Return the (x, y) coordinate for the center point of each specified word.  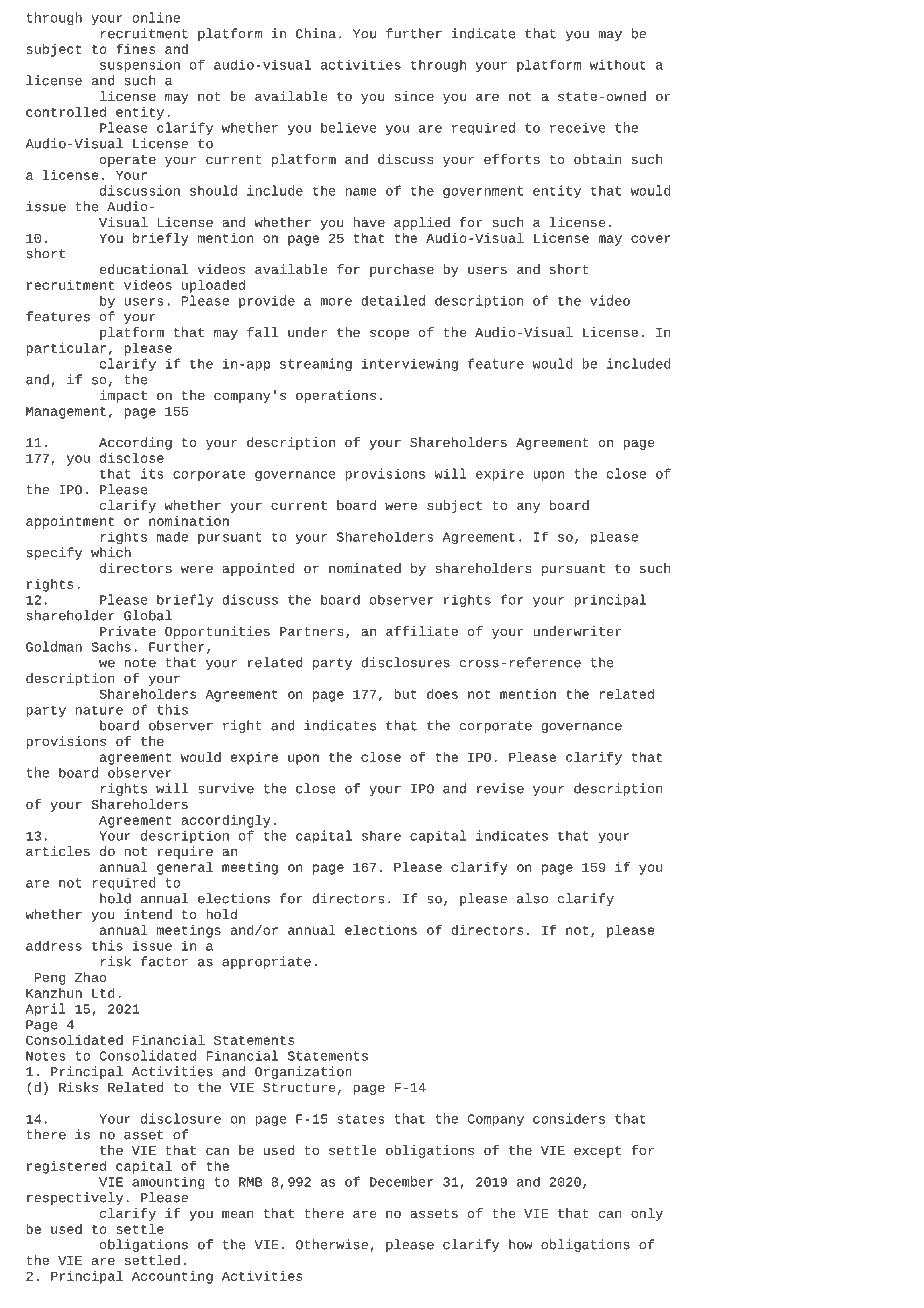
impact (123, 396)
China (316, 33)
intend (148, 914)
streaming (316, 364)
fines (136, 49)
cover (650, 239)
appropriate (266, 962)
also (532, 898)
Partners (311, 631)
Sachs (111, 646)
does (442, 694)
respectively (75, 1198)
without (618, 65)
